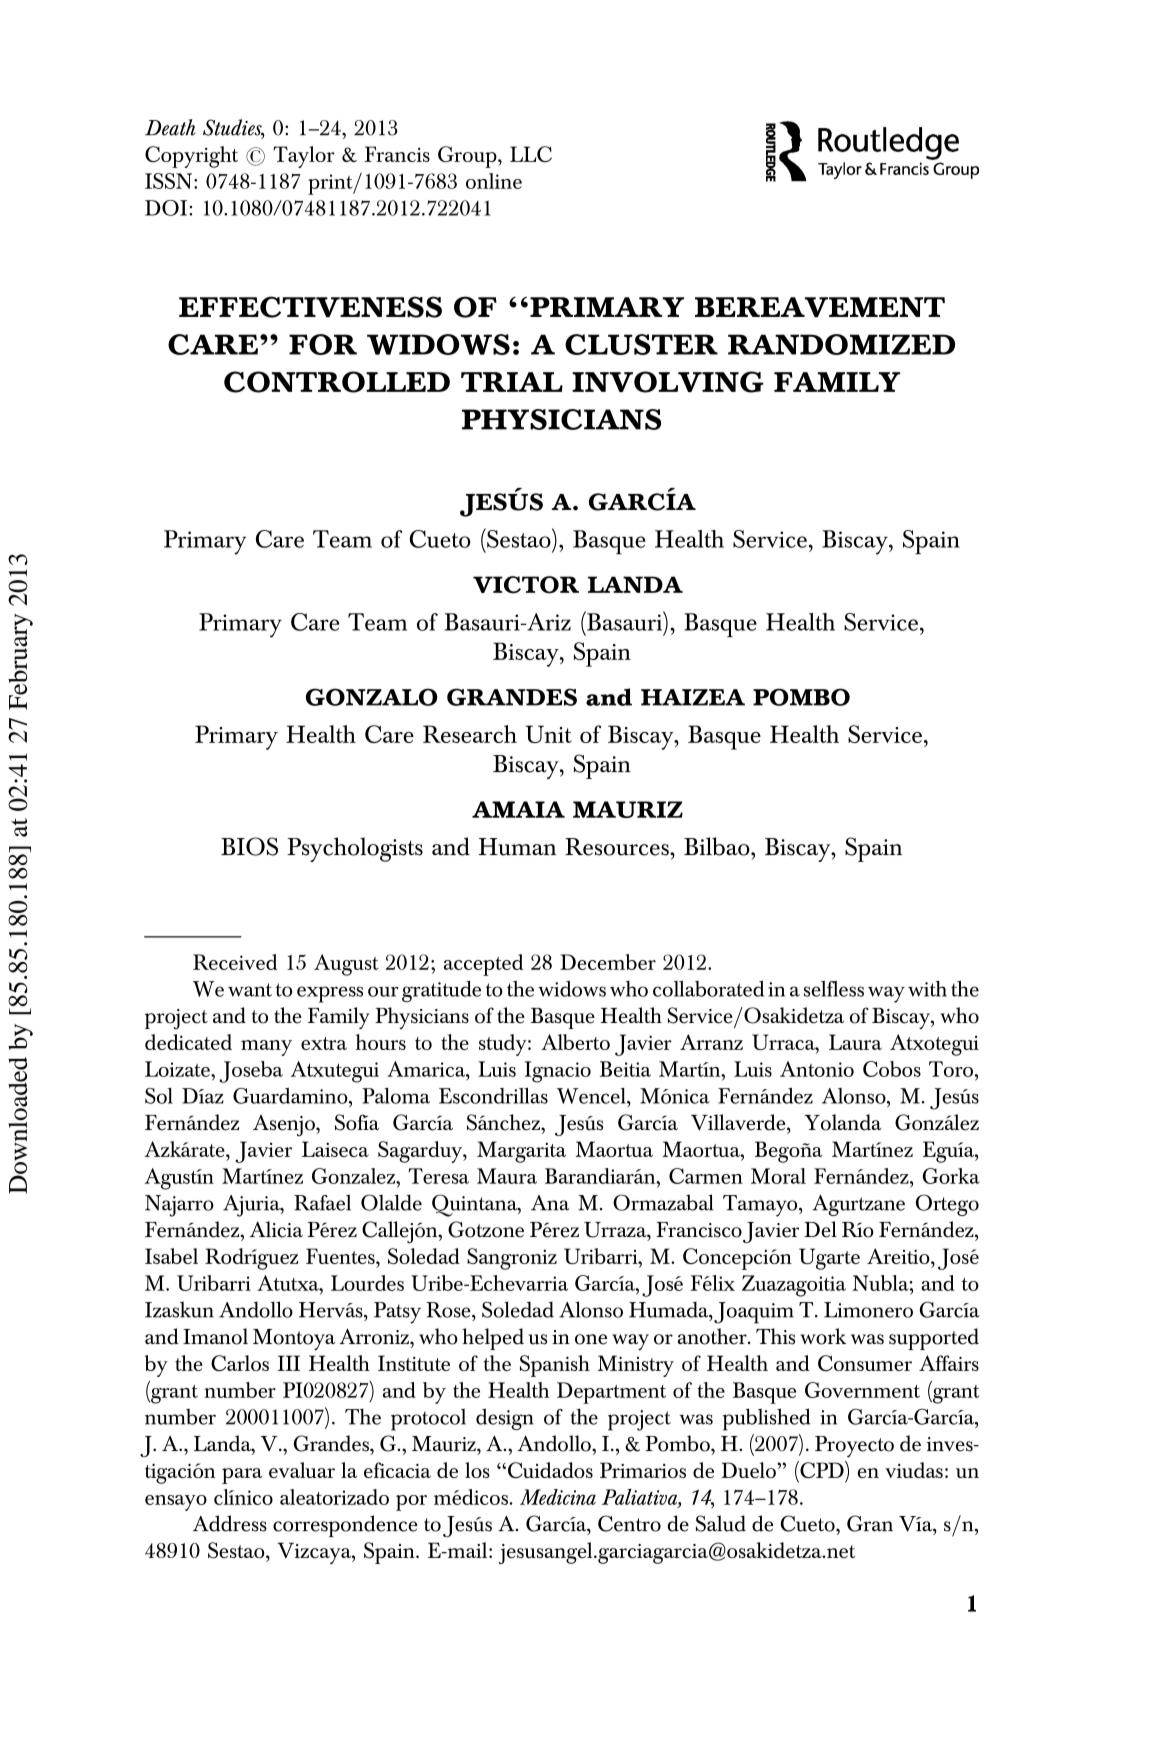 This document has height=1740, width=1160. I want to click on Margarita, so click(521, 1152).
